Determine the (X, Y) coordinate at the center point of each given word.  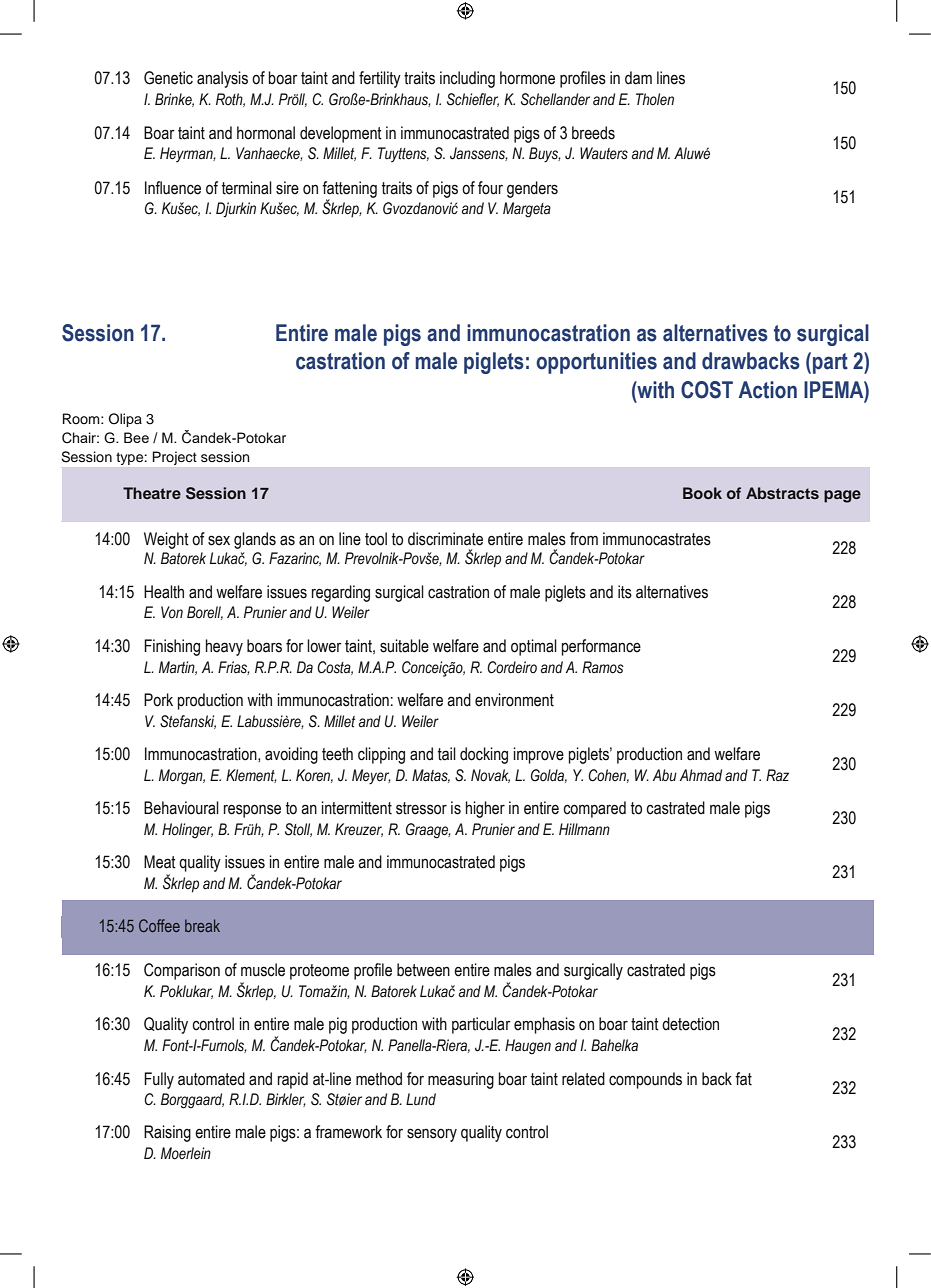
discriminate (445, 539)
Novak (490, 776)
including (467, 79)
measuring (461, 1080)
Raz (777, 775)
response (252, 811)
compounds (645, 1080)
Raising (167, 1133)
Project (175, 458)
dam (638, 78)
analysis (222, 79)
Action (768, 390)
